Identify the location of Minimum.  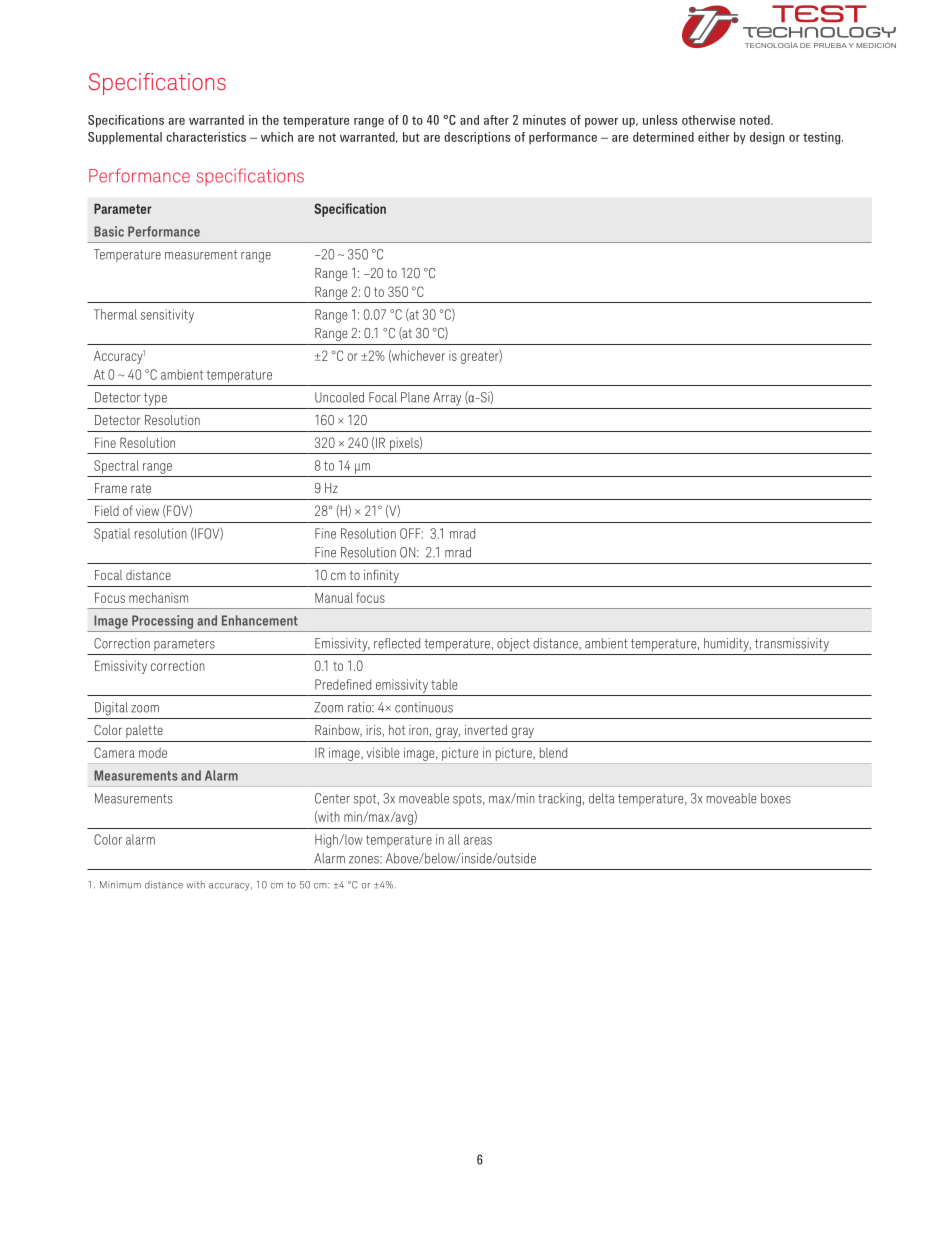
(120, 885).
